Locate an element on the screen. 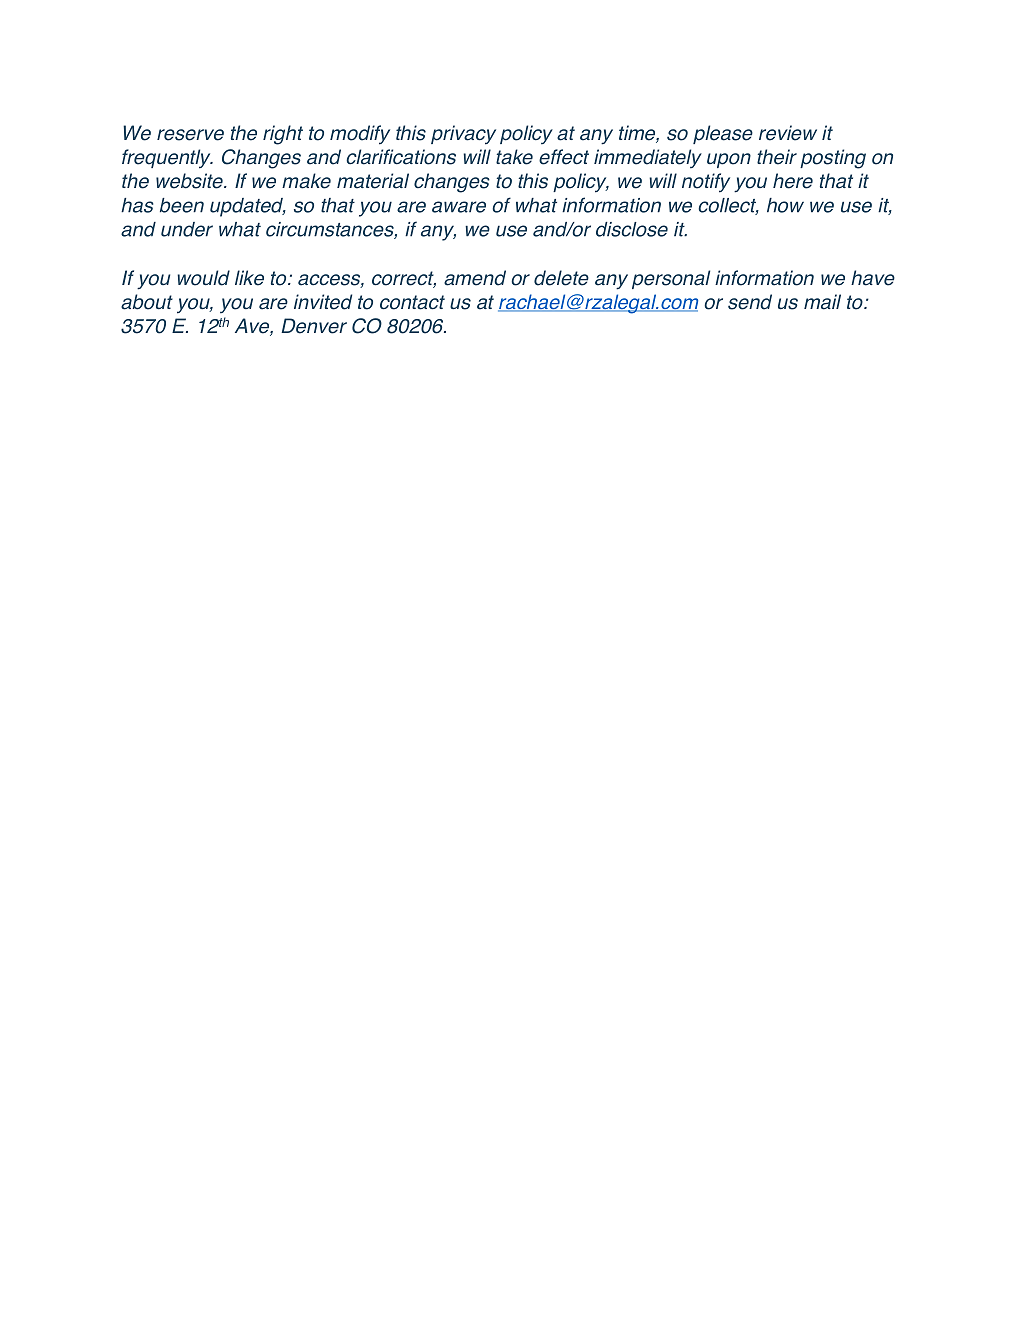  review is located at coordinates (788, 133).
